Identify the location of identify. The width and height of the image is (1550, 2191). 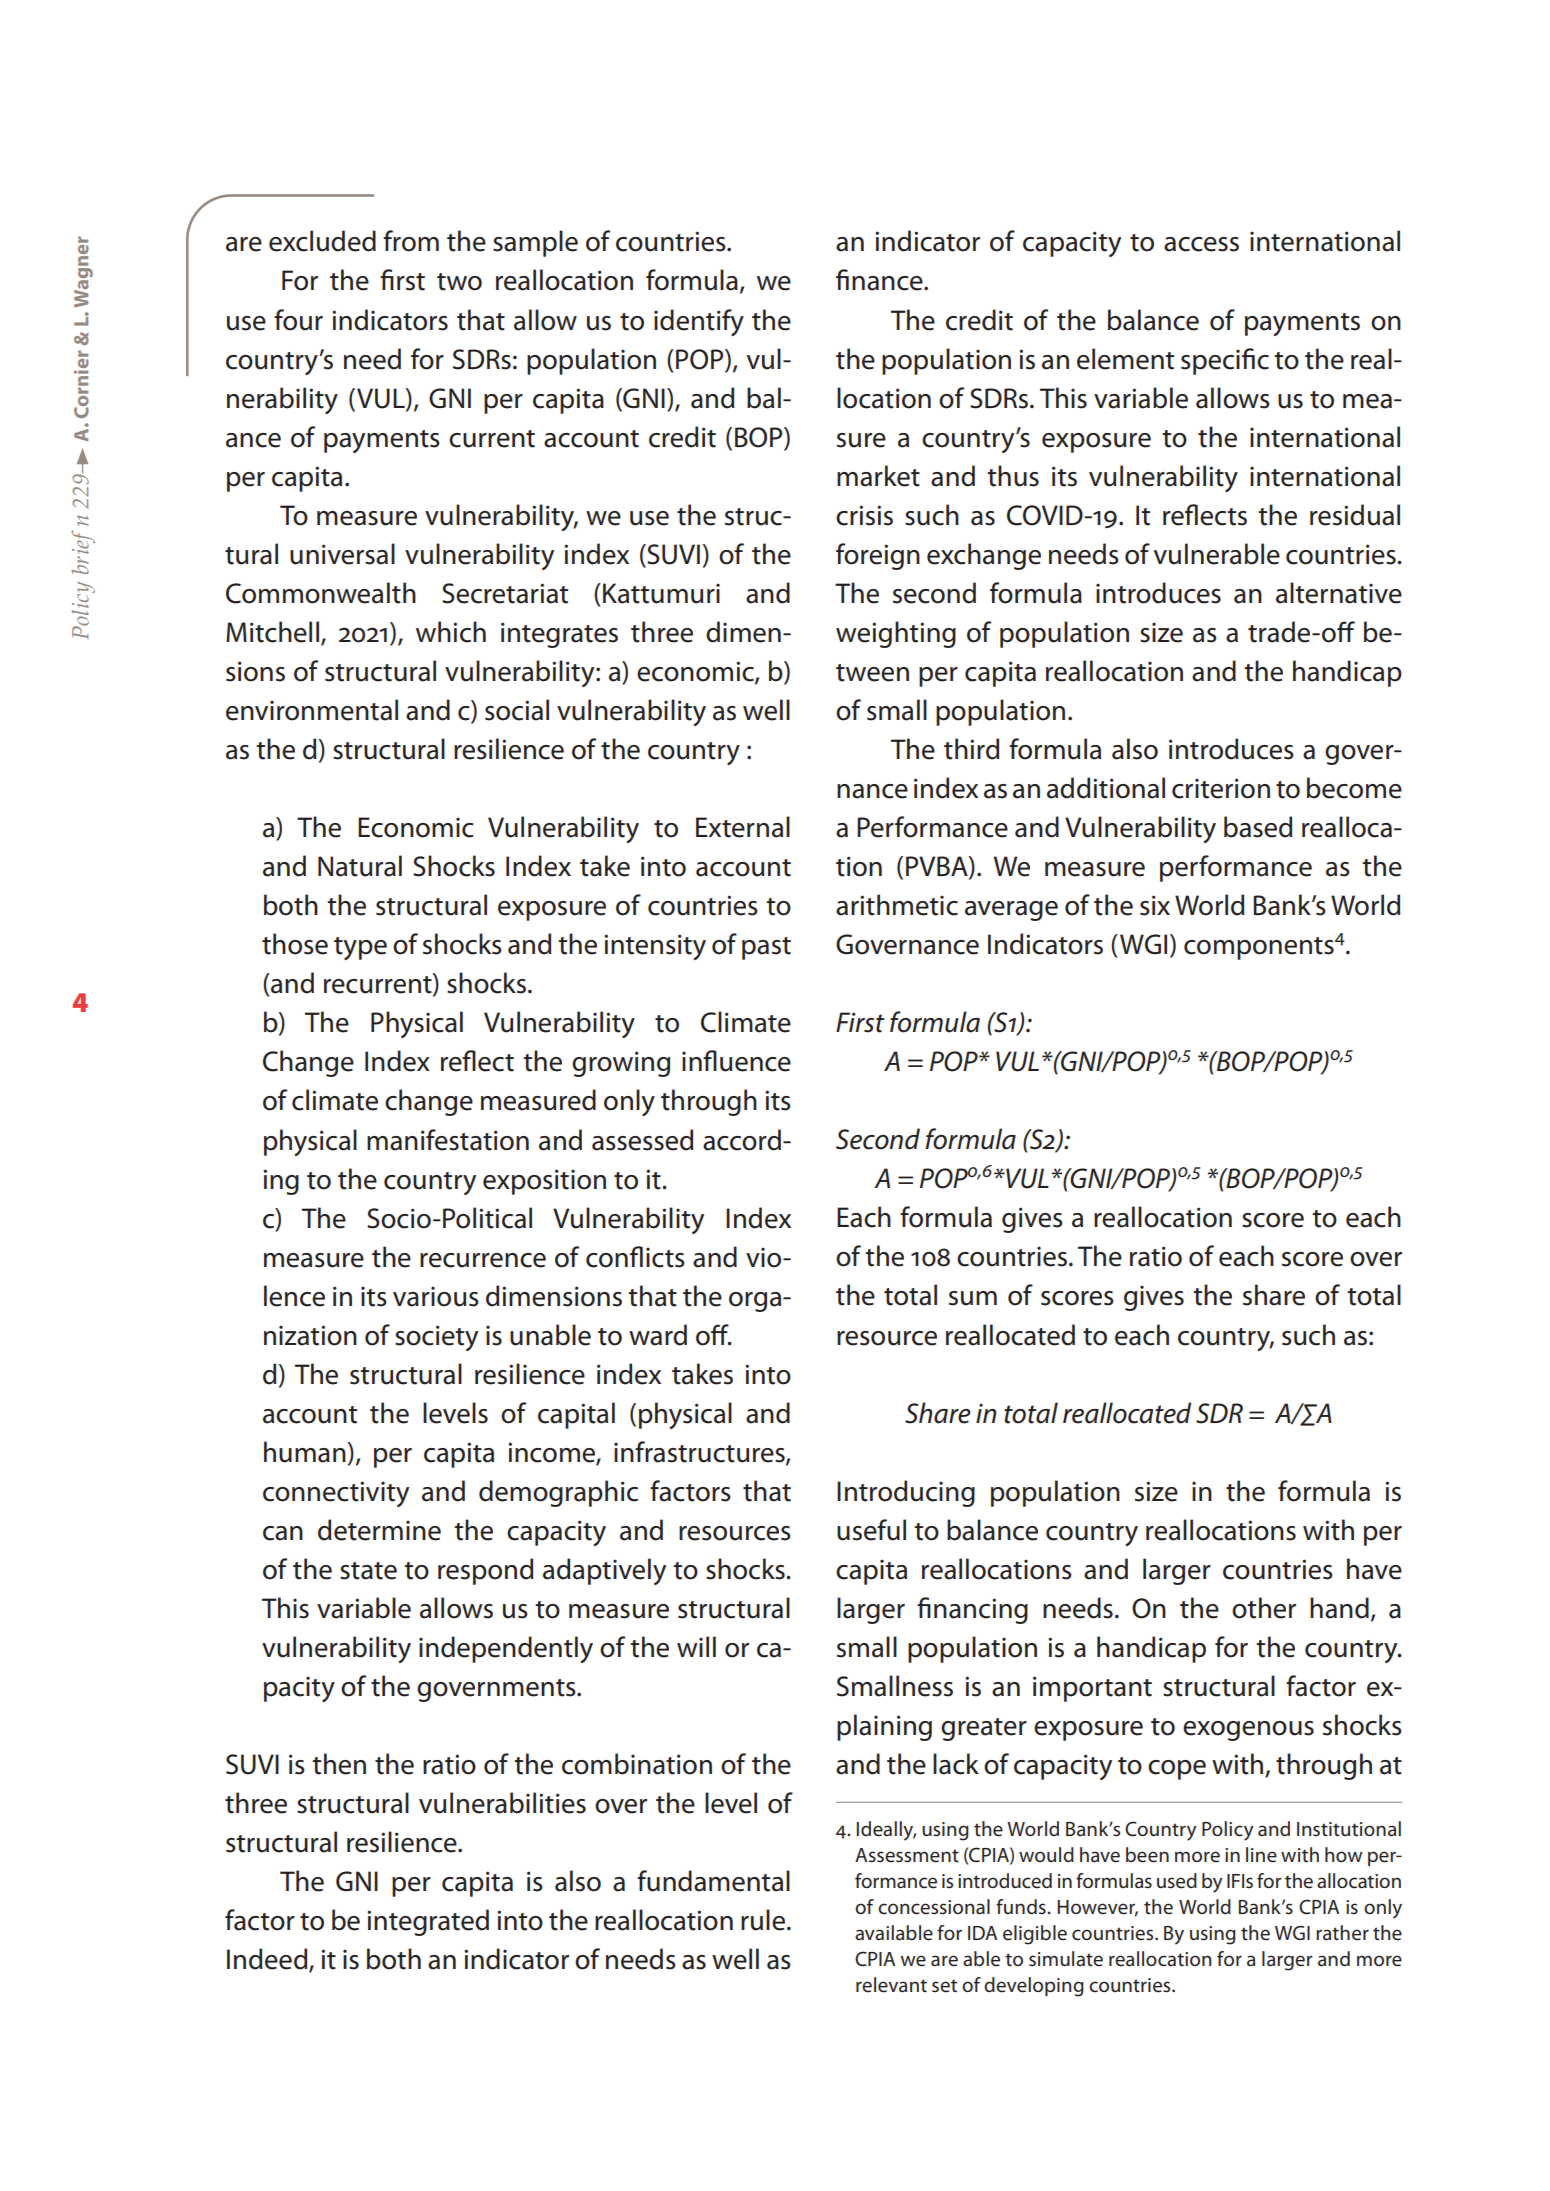
(699, 322).
